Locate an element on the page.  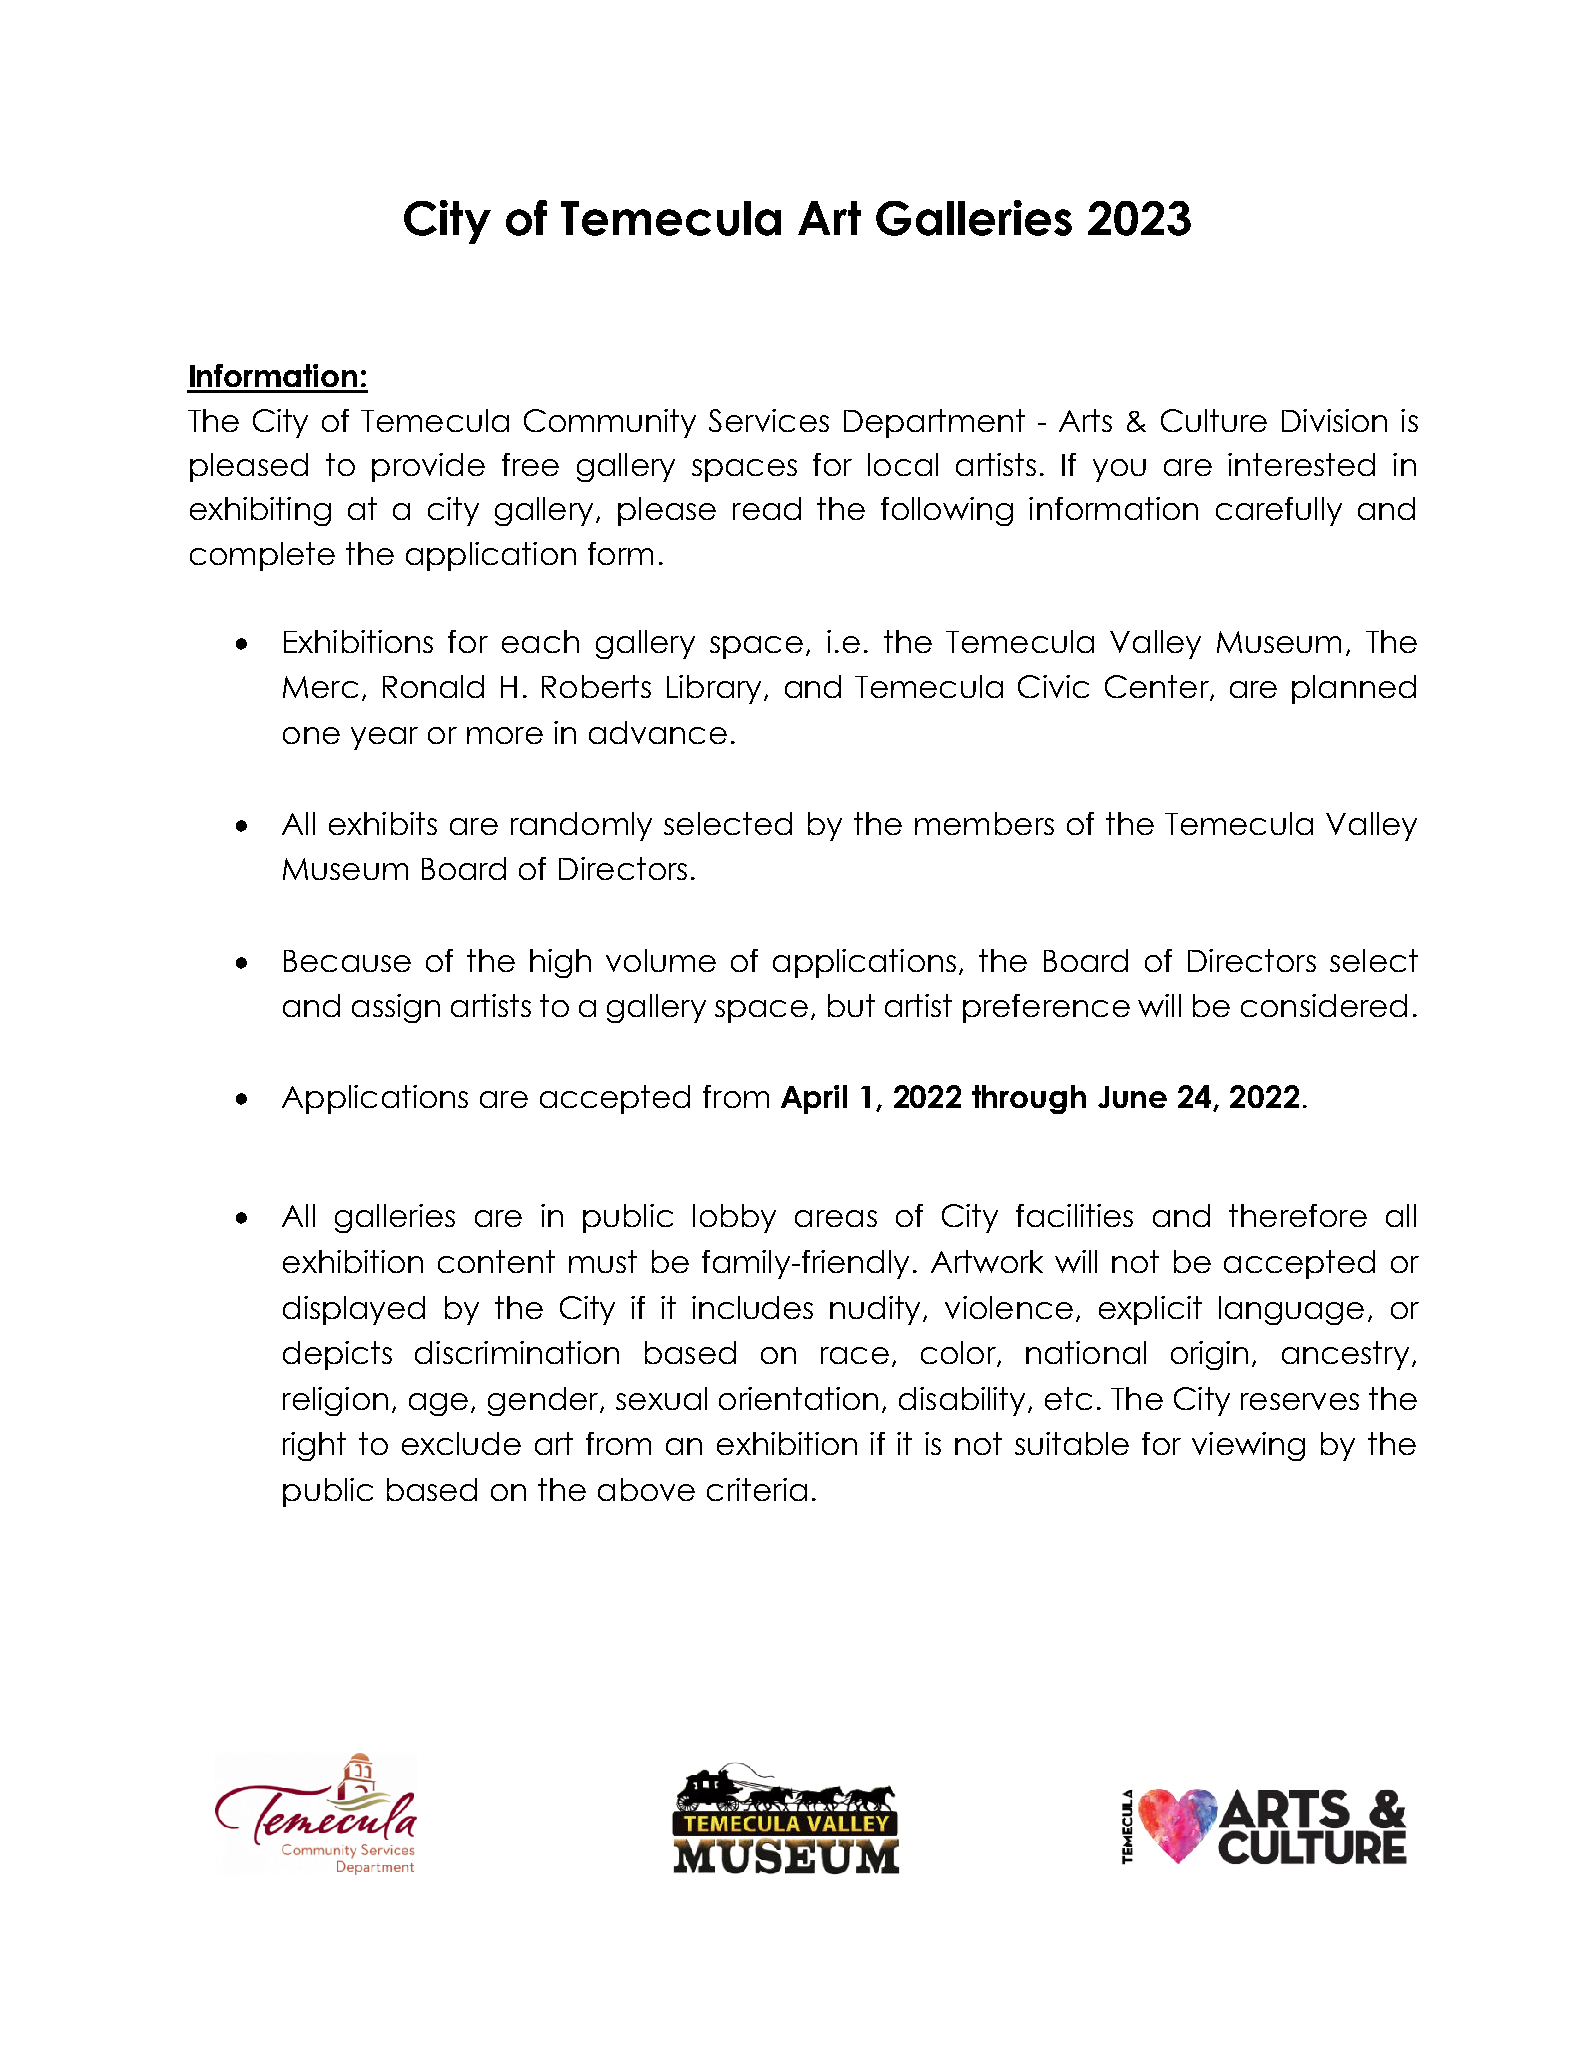
assign is located at coordinates (396, 1008).
